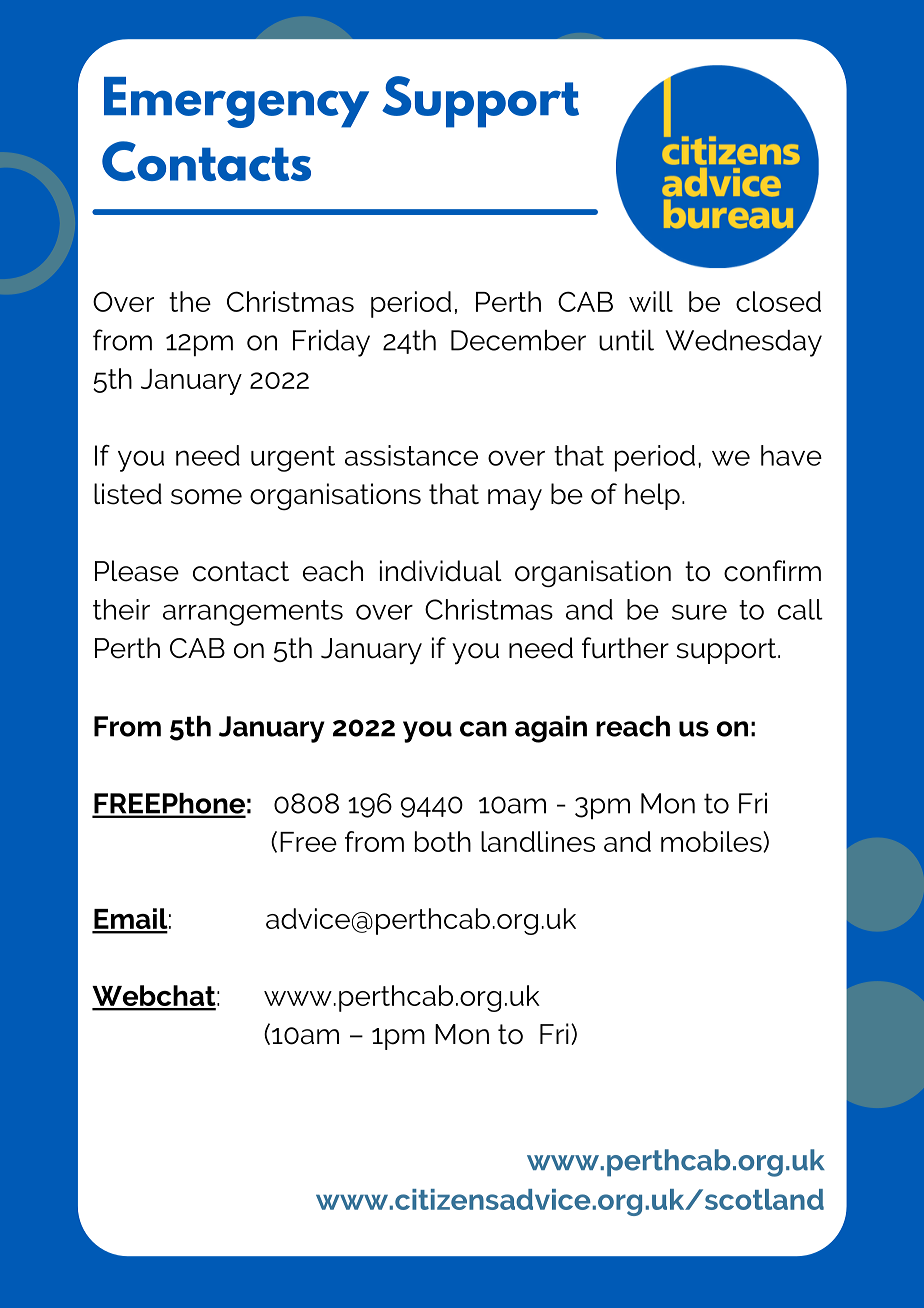  Describe the element at coordinates (778, 301) in the document. I see `closed` at that location.
